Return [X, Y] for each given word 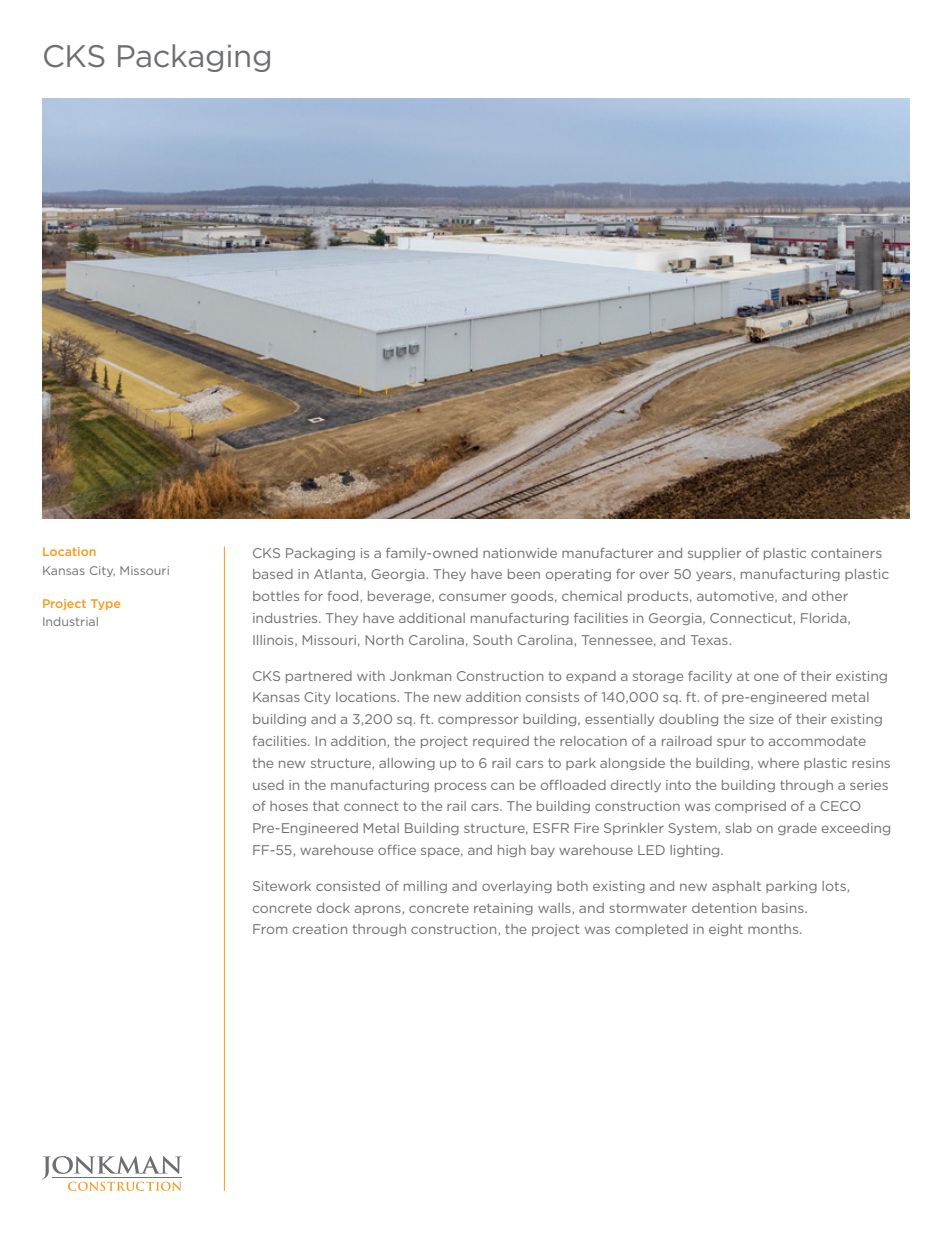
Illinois [274, 641]
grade [797, 829]
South [492, 640]
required [501, 742]
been [524, 574]
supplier [714, 554]
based [273, 574]
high [512, 851]
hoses [289, 806]
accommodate [817, 741]
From [270, 929]
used [268, 785]
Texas [709, 640]
